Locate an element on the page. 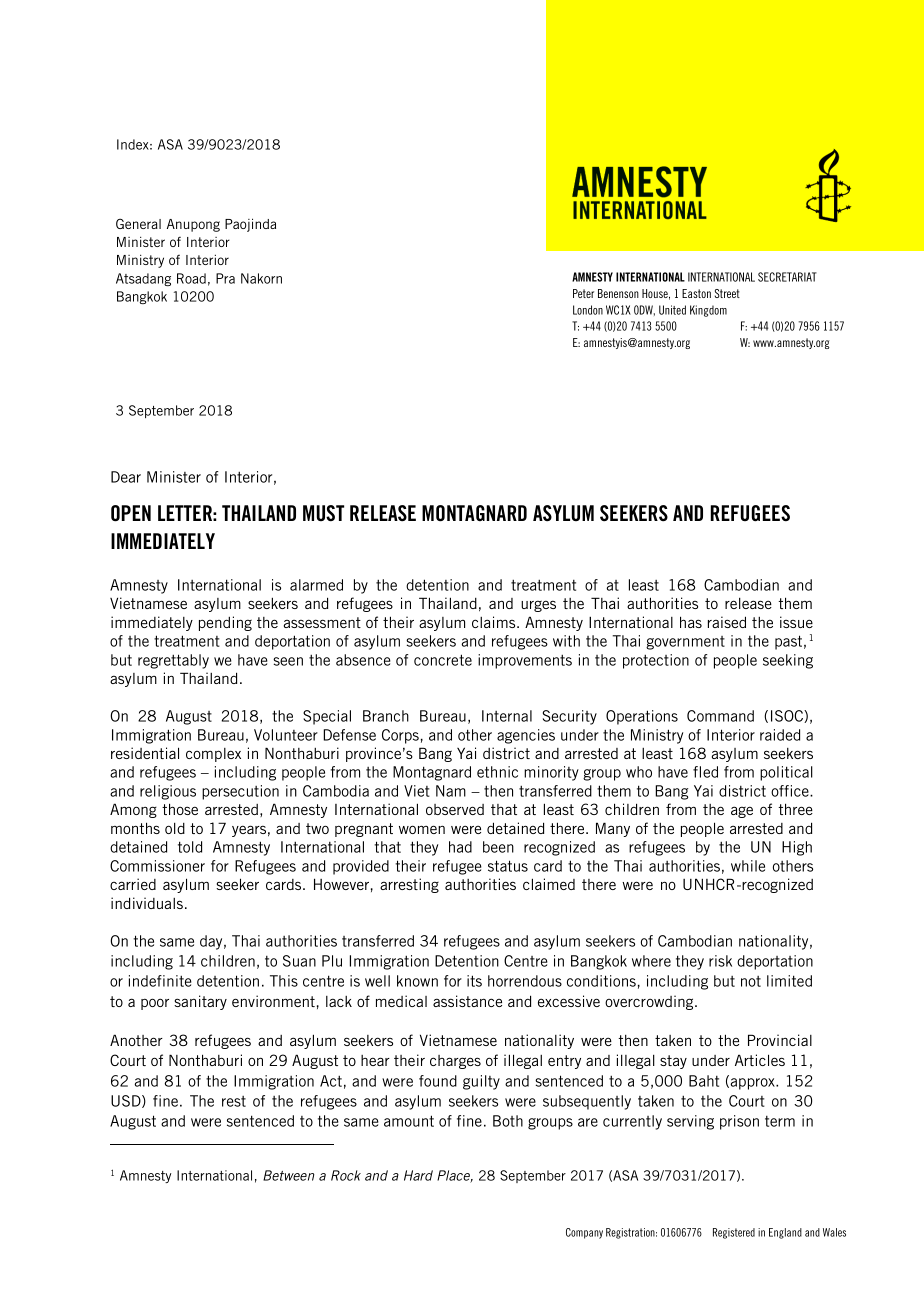 Image resolution: width=924 pixels, height=1308 pixels. Between is located at coordinates (289, 1175).
